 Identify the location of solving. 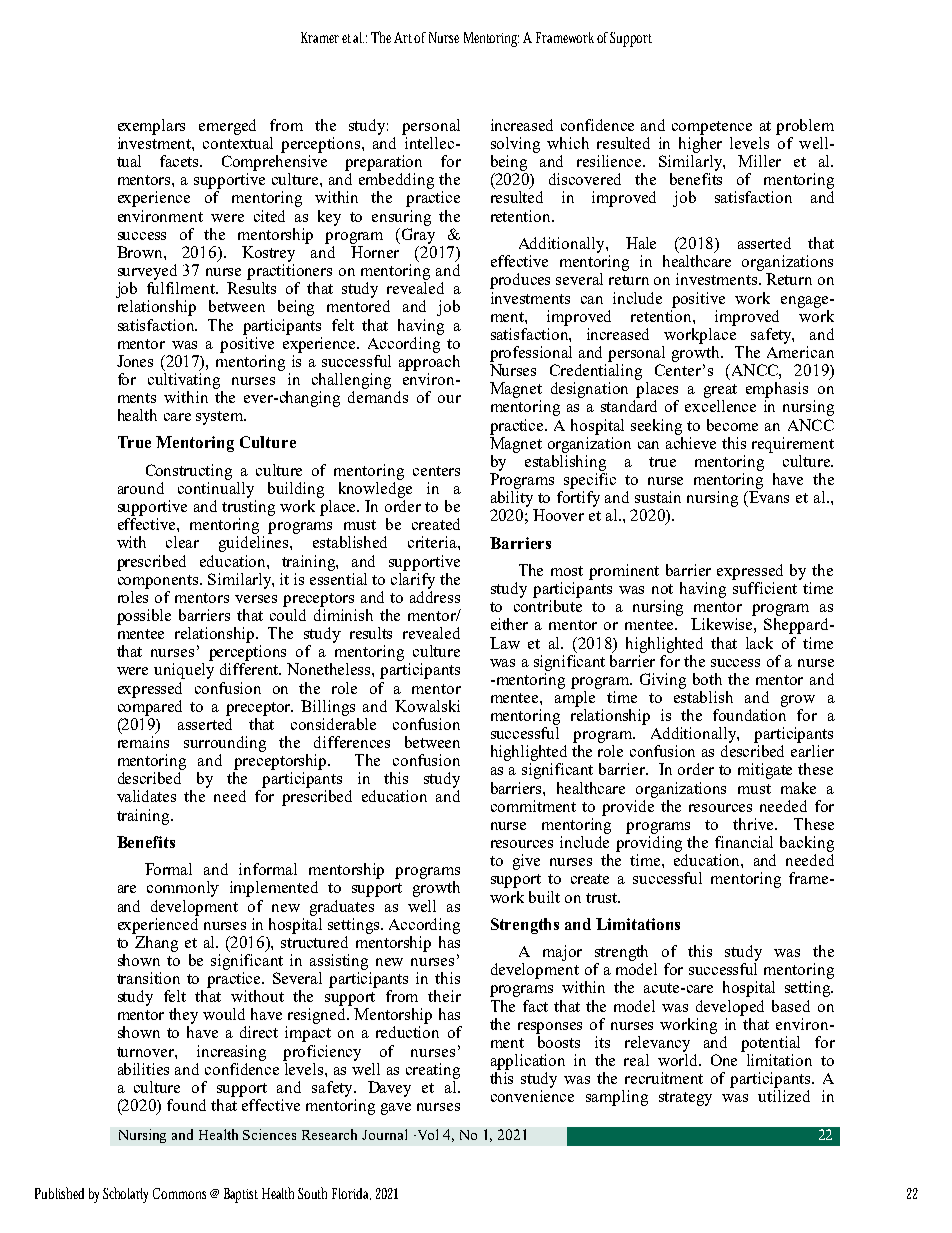
(515, 145).
